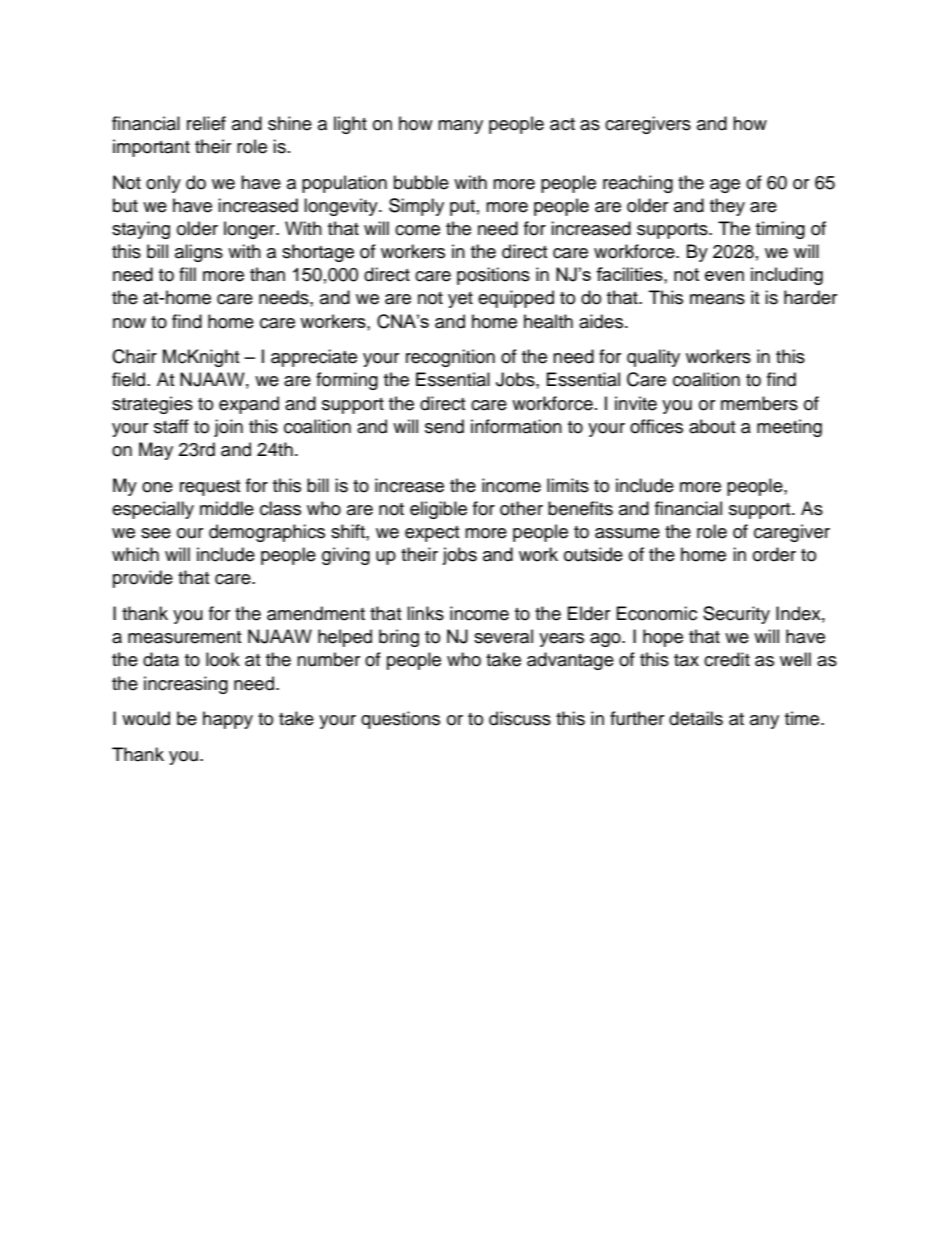 The image size is (952, 1233). What do you see at coordinates (712, 426) in the document?
I see `about` at bounding box center [712, 426].
